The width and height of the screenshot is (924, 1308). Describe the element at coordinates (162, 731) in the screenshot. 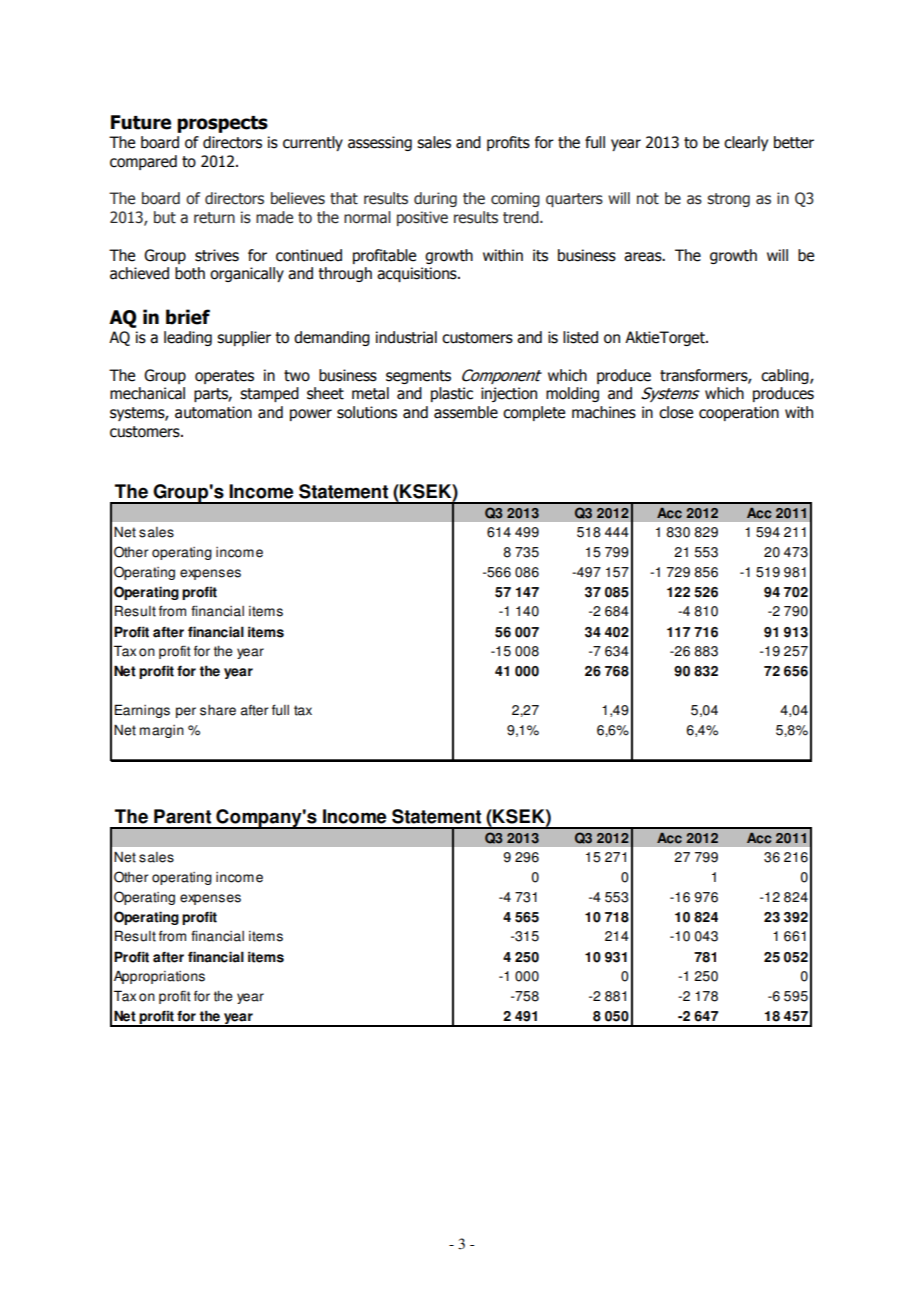

I see `margin` at that location.
